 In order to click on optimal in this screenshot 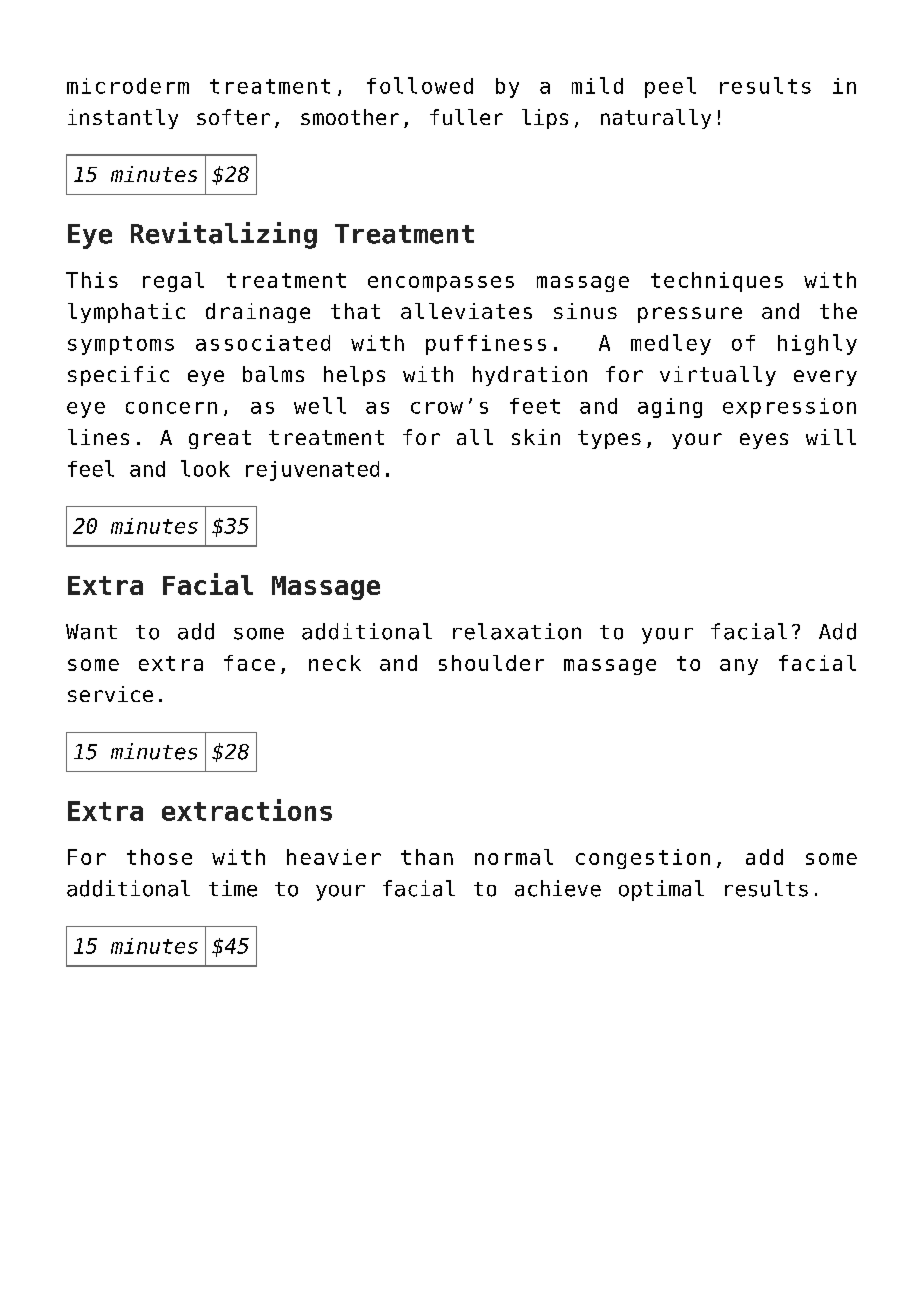, I will do `click(661, 890)`.
